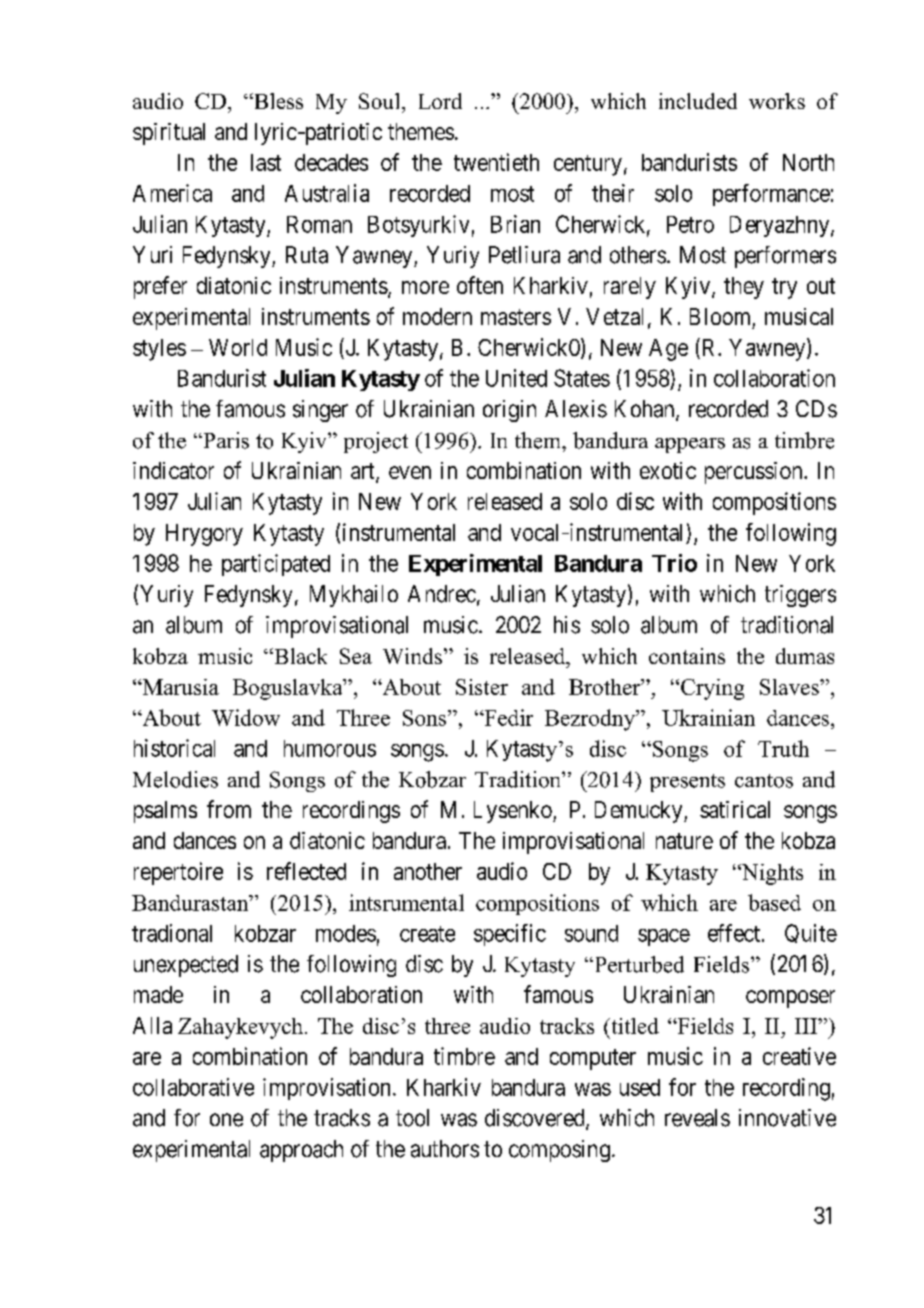 This screenshot has width=924, height=1308. Describe the element at coordinates (698, 101) in the screenshot. I see `included` at that location.
